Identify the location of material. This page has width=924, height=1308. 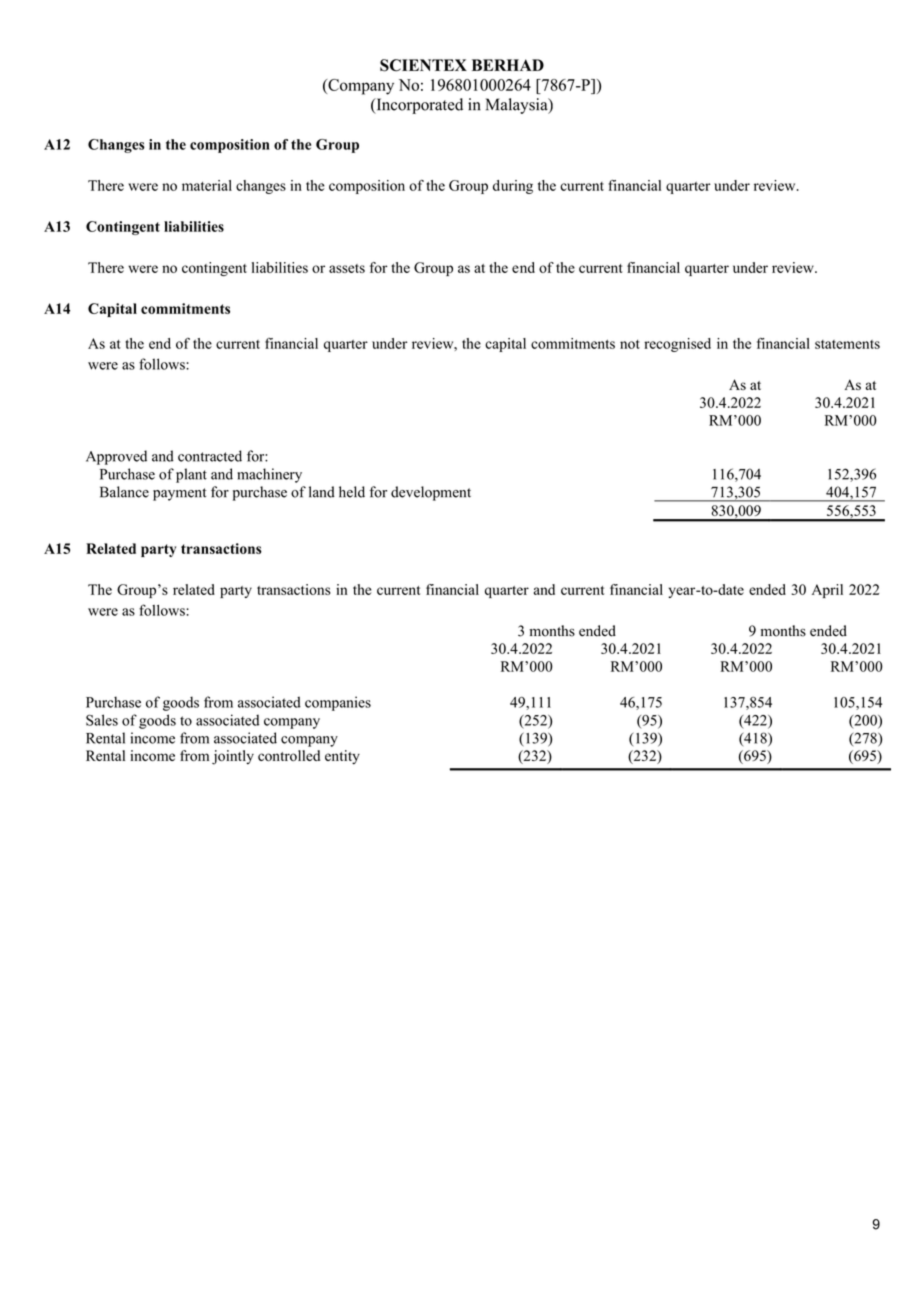
(207, 185).
